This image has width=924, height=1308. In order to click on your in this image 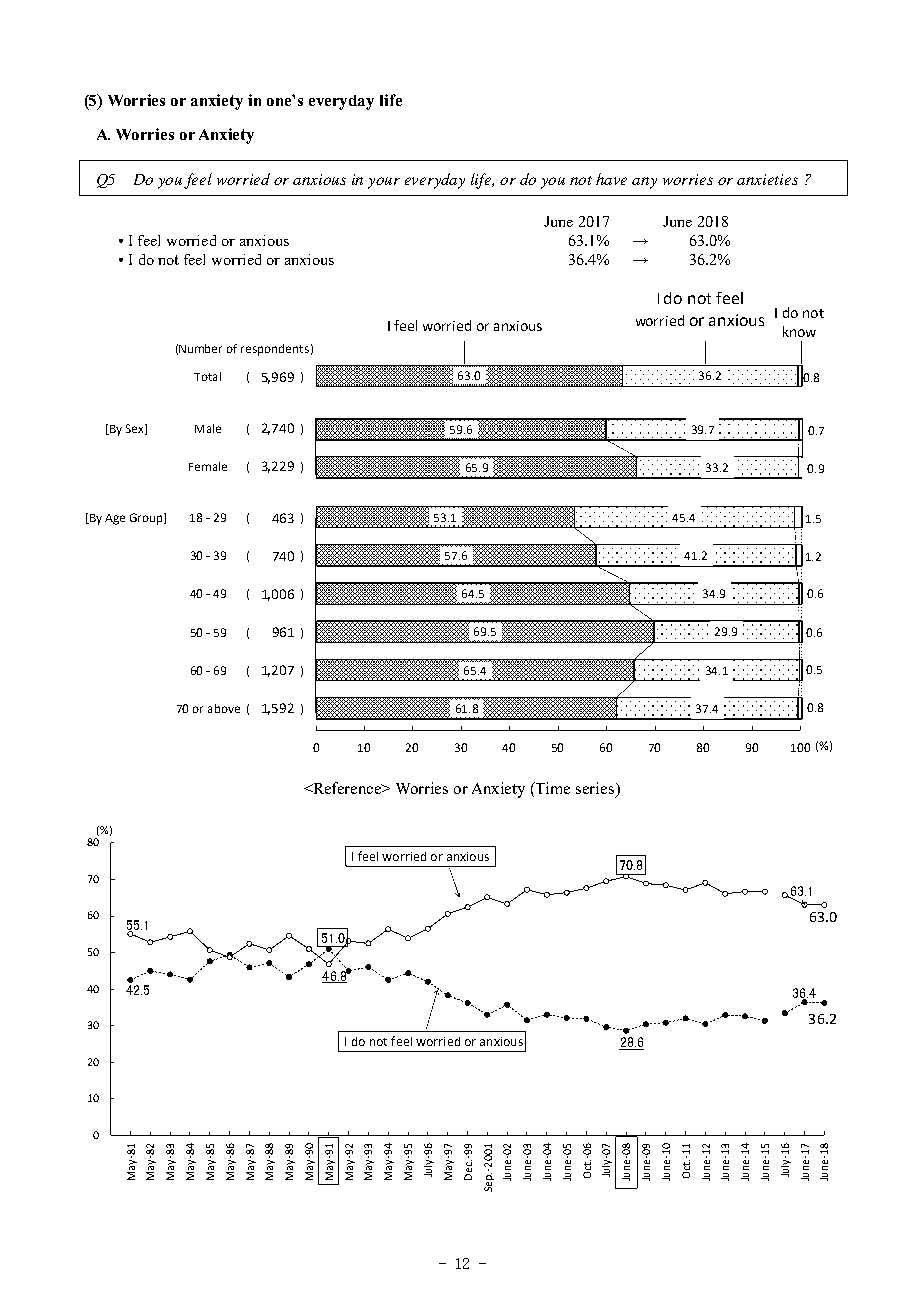, I will do `click(384, 183)`.
